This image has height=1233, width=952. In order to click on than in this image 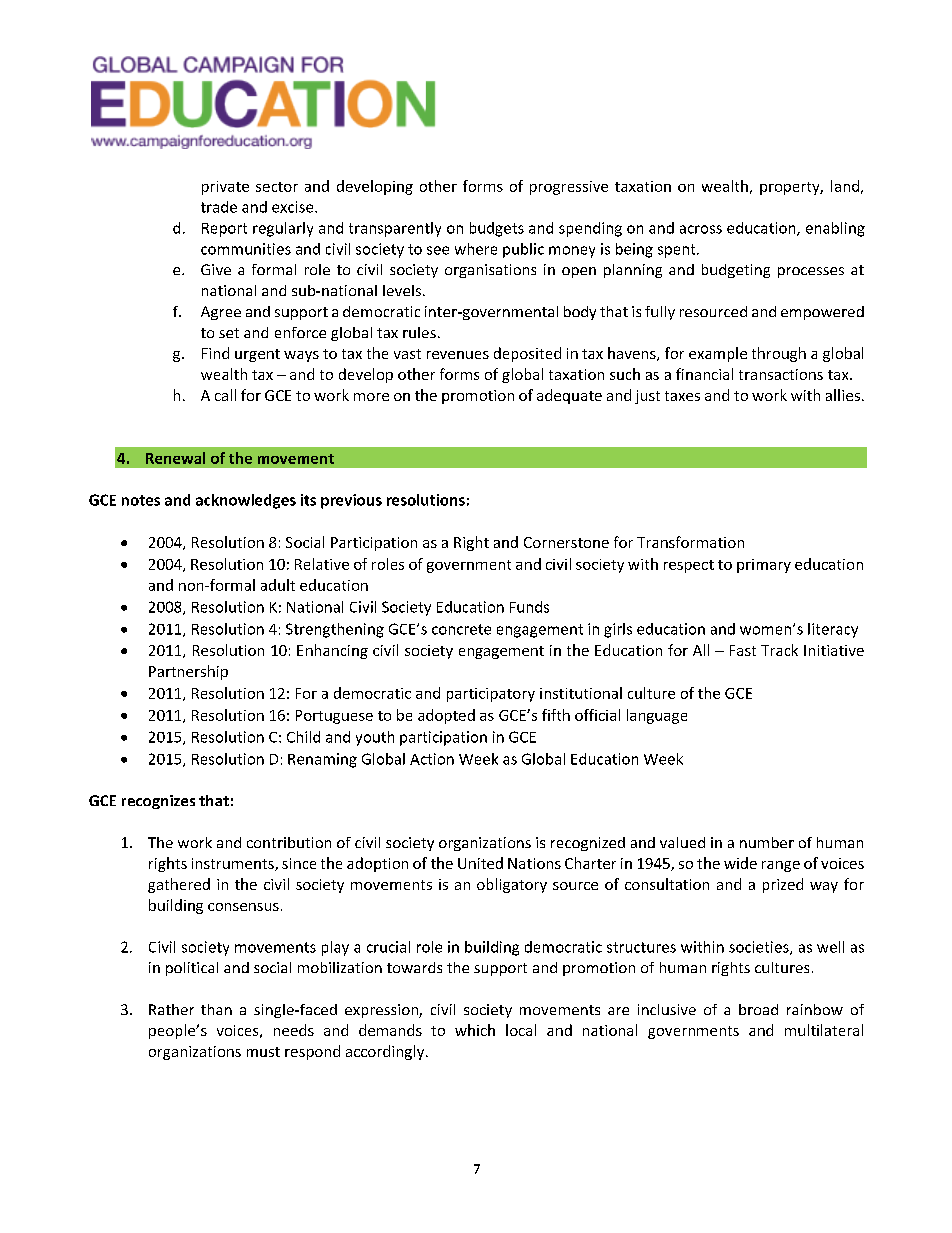, I will do `click(216, 1009)`.
